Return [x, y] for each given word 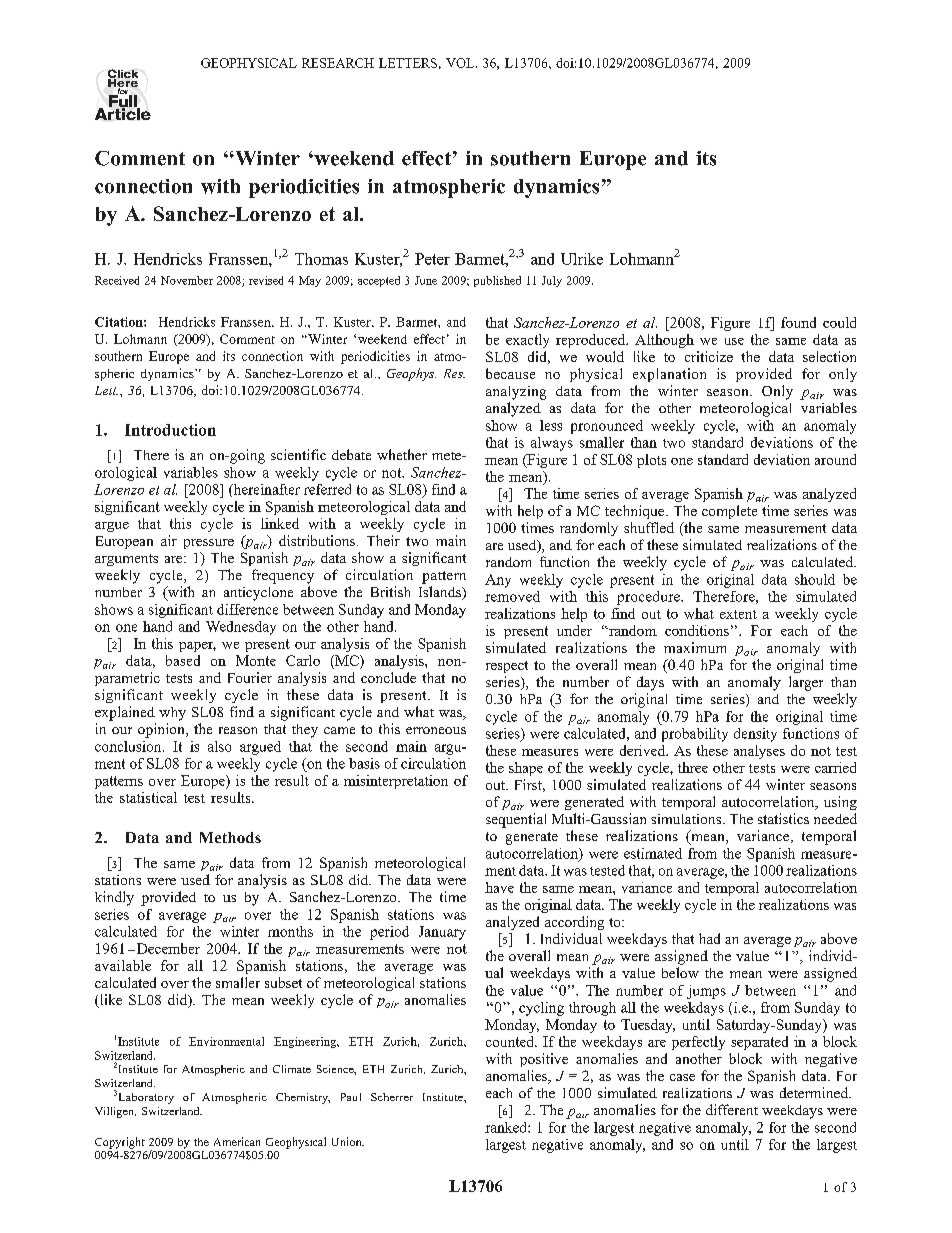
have [499, 887]
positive [544, 1060]
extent [738, 614]
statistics [783, 818]
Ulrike [582, 259]
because [510, 373]
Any [498, 581]
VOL [461, 63]
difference [247, 609]
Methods [230, 837]
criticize [709, 356]
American [237, 1141]
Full [124, 101]
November [187, 280]
